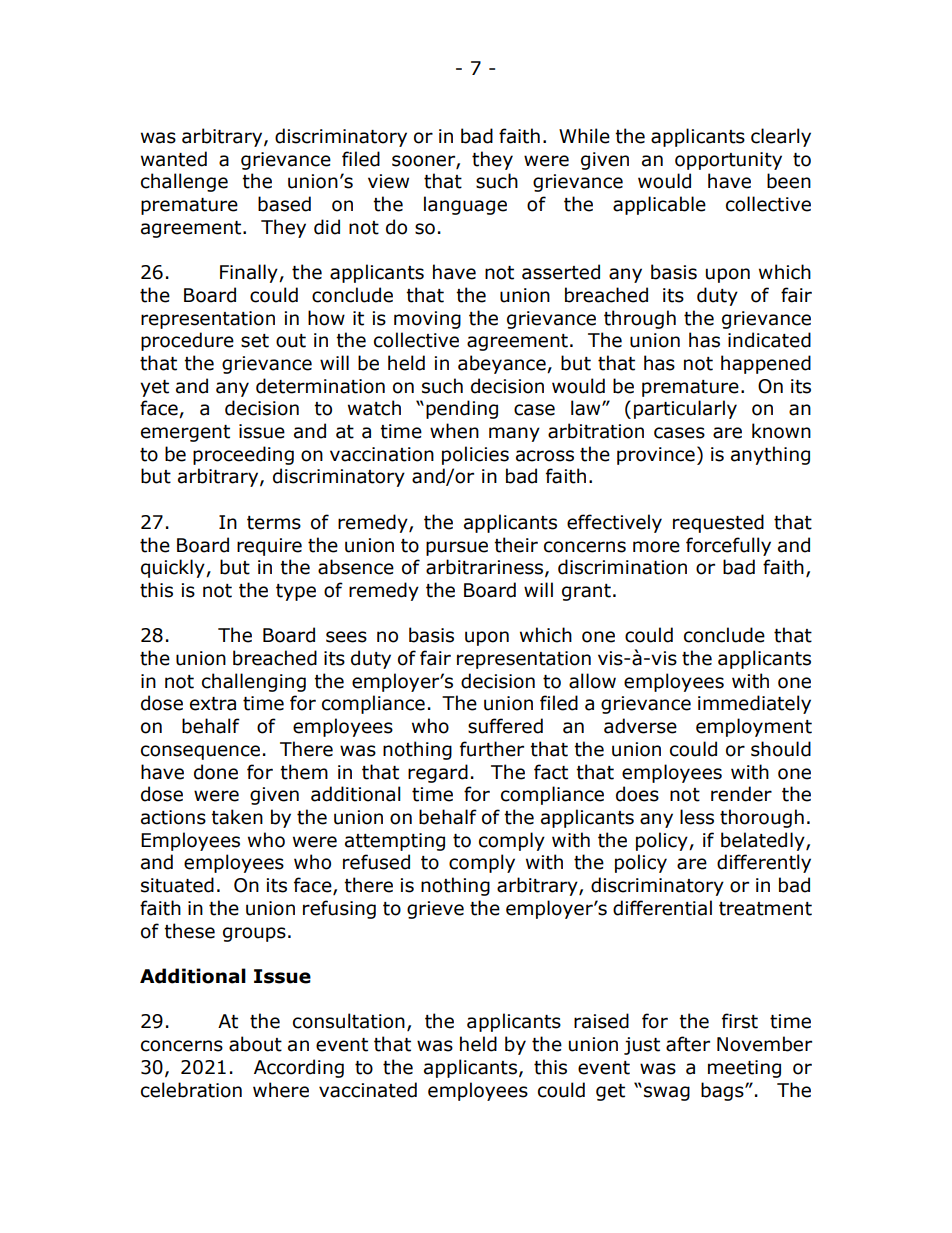  What do you see at coordinates (457, 548) in the screenshot?
I see `pursue` at bounding box center [457, 548].
